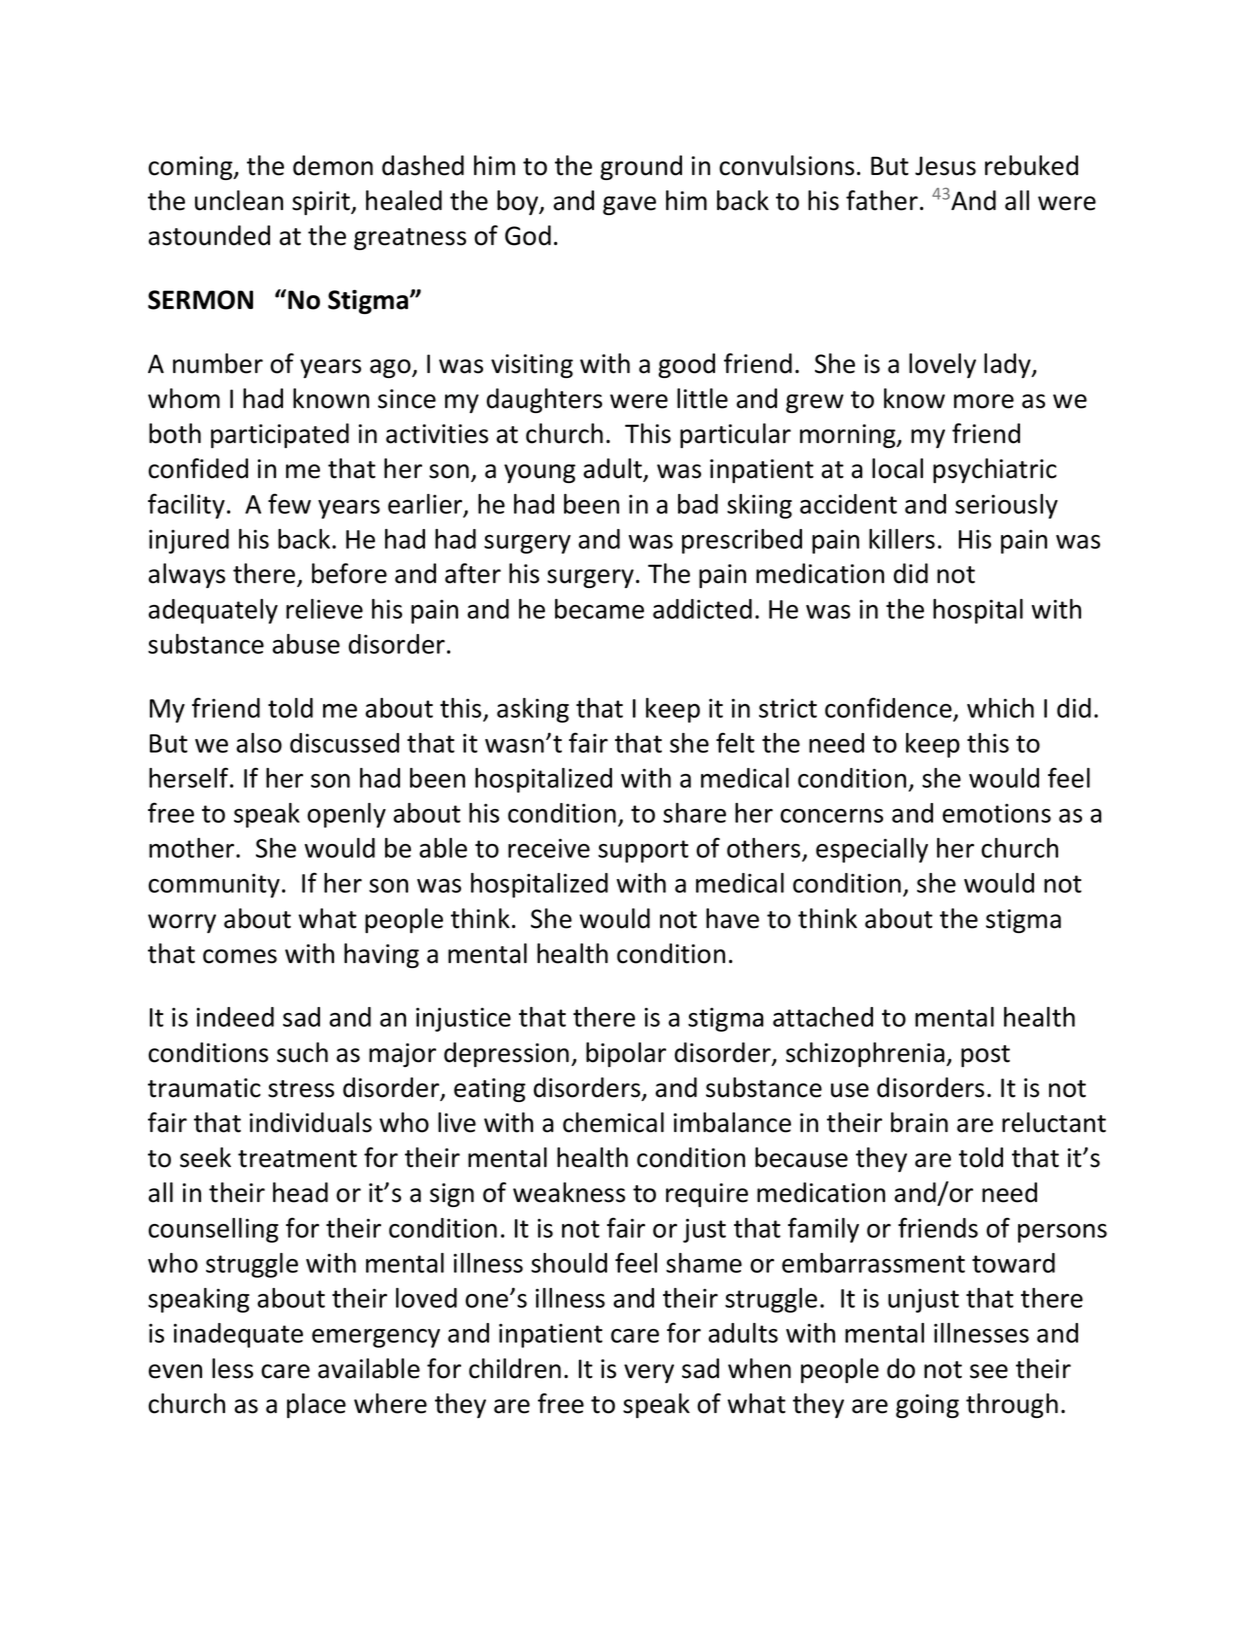 The height and width of the page is (1626, 1256). What do you see at coordinates (232, 1368) in the page?
I see `less` at bounding box center [232, 1368].
